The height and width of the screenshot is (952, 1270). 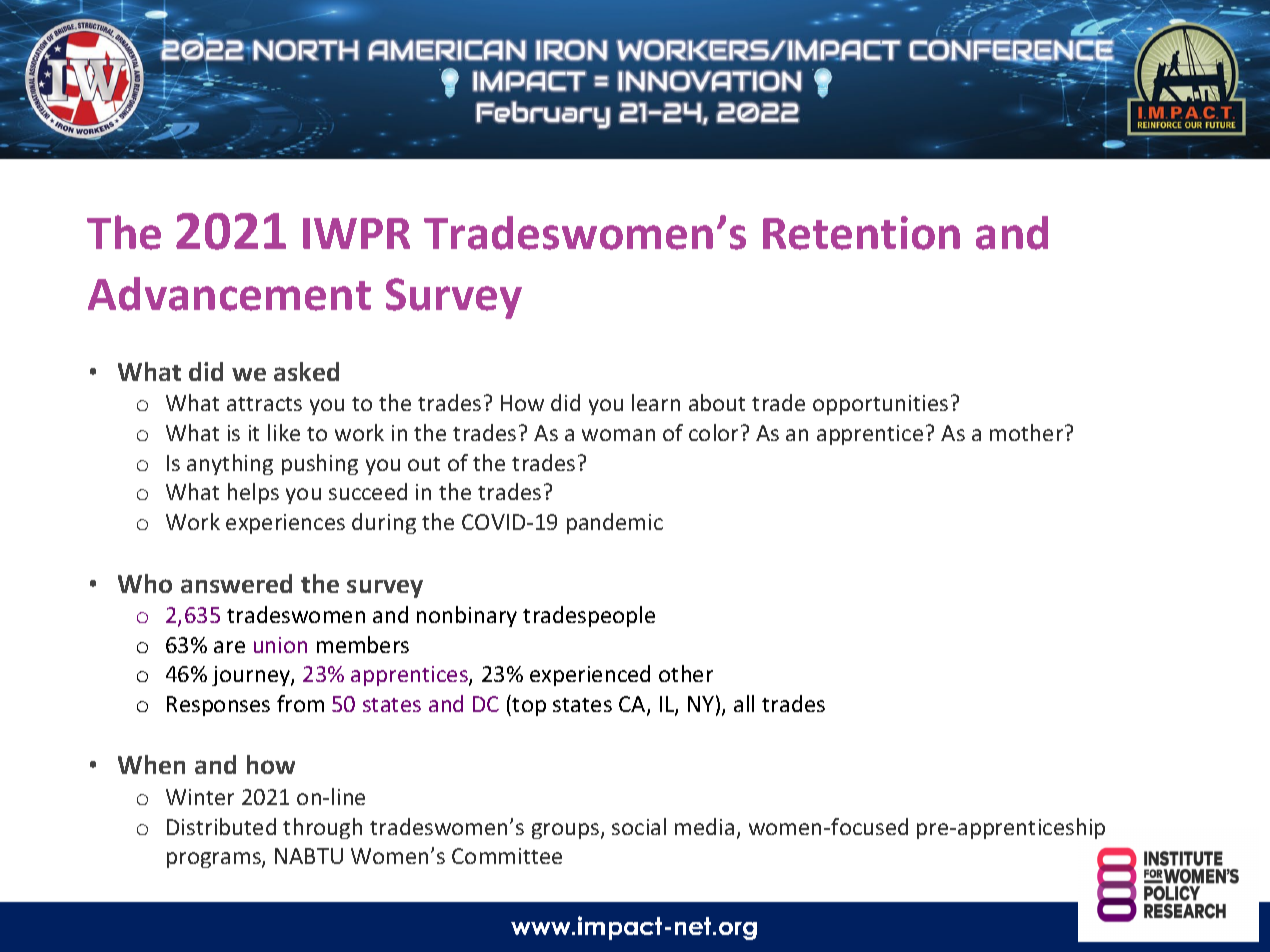 I want to click on Retention, so click(x=861, y=233).
